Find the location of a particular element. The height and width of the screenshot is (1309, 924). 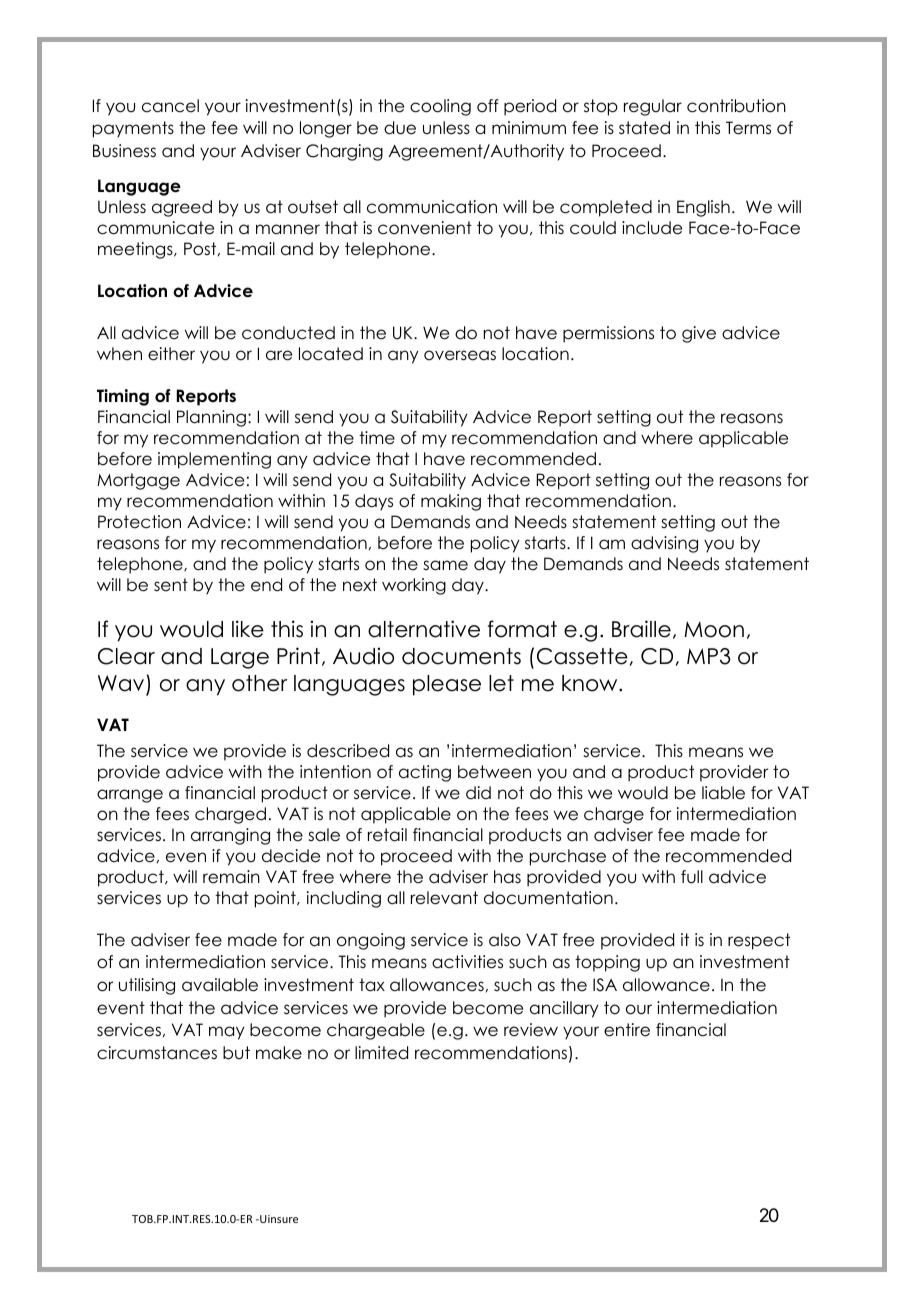

cancel is located at coordinates (170, 106).
